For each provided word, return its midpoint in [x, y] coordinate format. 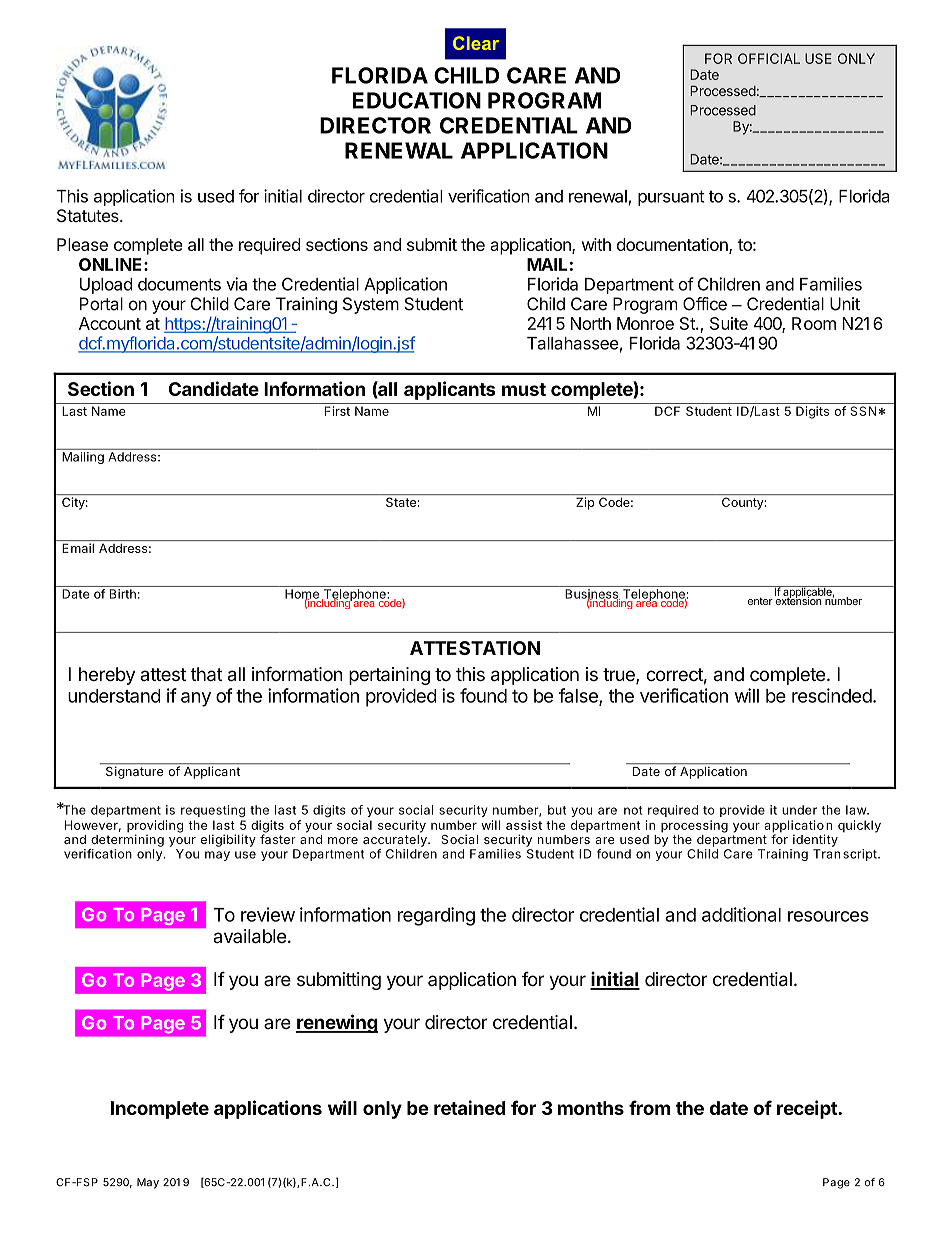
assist [524, 825]
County [743, 503]
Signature [134, 771]
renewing [337, 1023]
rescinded [832, 695]
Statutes [89, 216]
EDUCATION [417, 100]
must [524, 389]
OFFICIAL [769, 58]
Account [110, 323]
